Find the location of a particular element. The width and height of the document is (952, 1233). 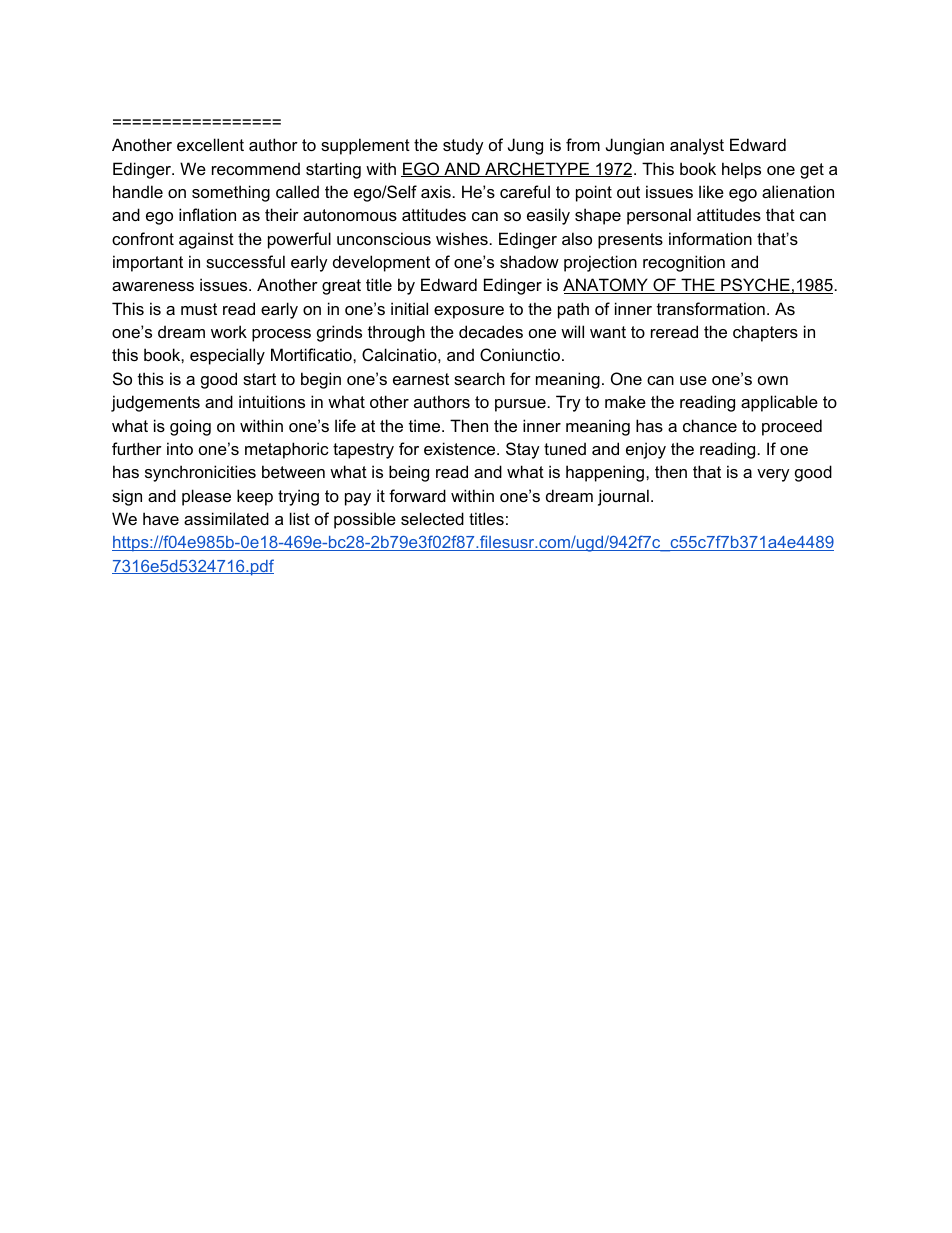

selected is located at coordinates (432, 518).
